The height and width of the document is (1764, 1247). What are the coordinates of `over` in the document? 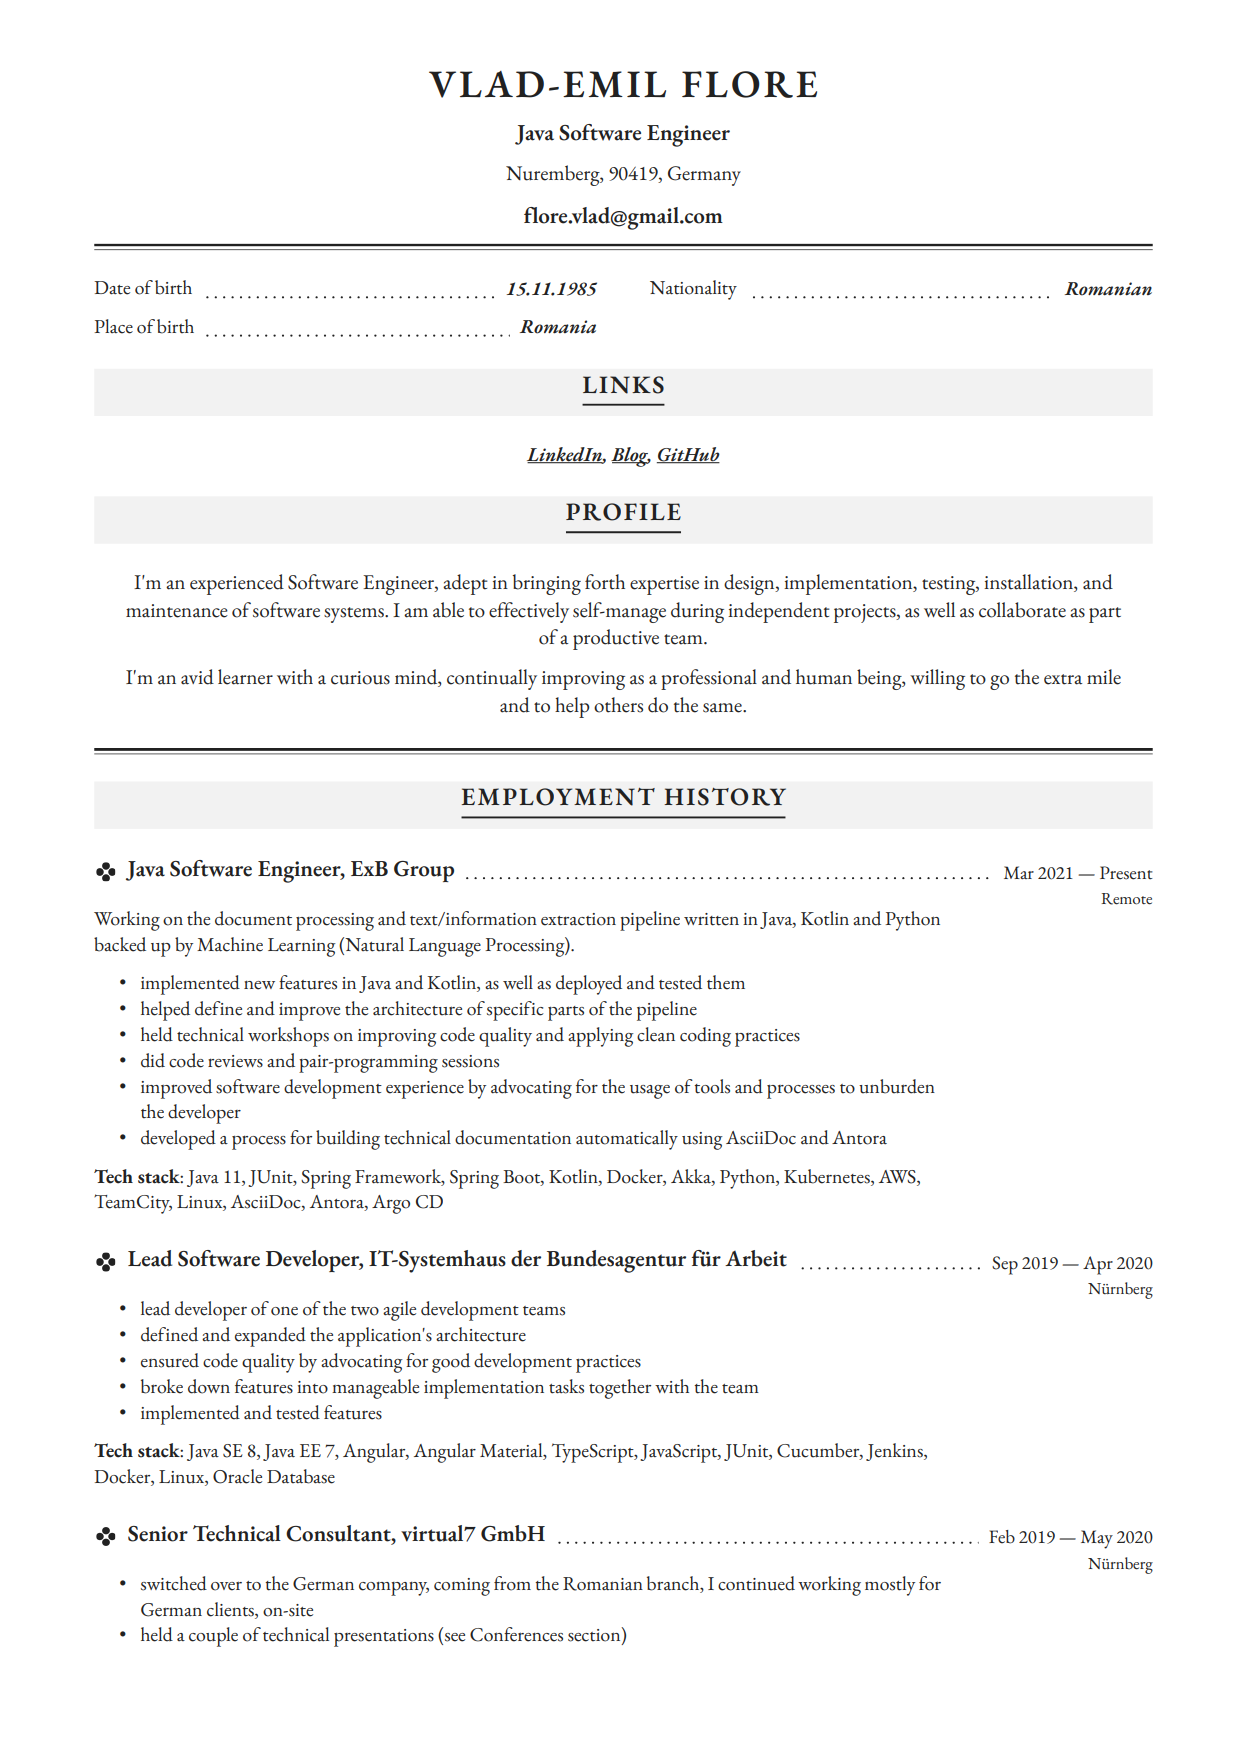 It's located at (226, 1586).
